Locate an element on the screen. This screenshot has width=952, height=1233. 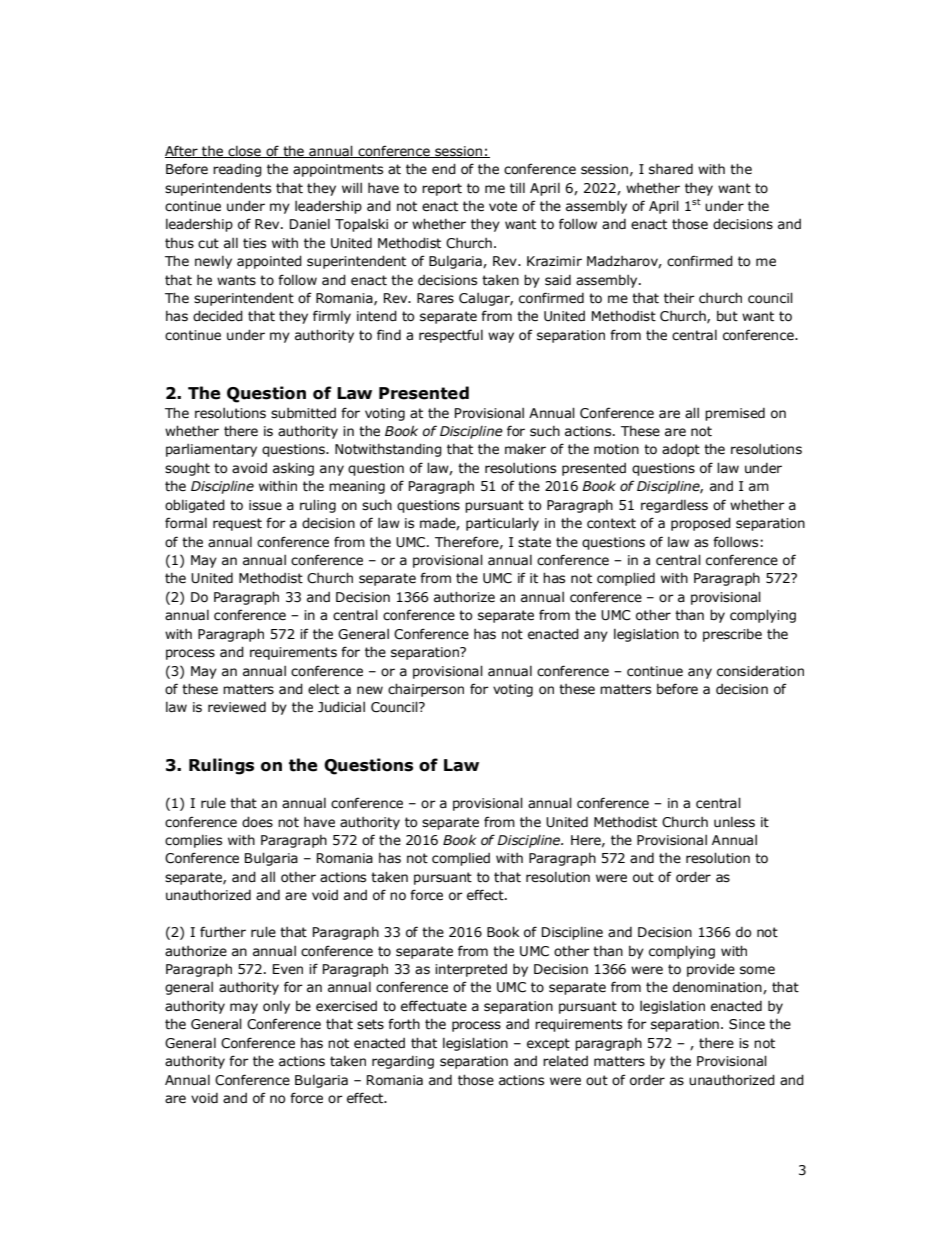
reviewed is located at coordinates (237, 707).
